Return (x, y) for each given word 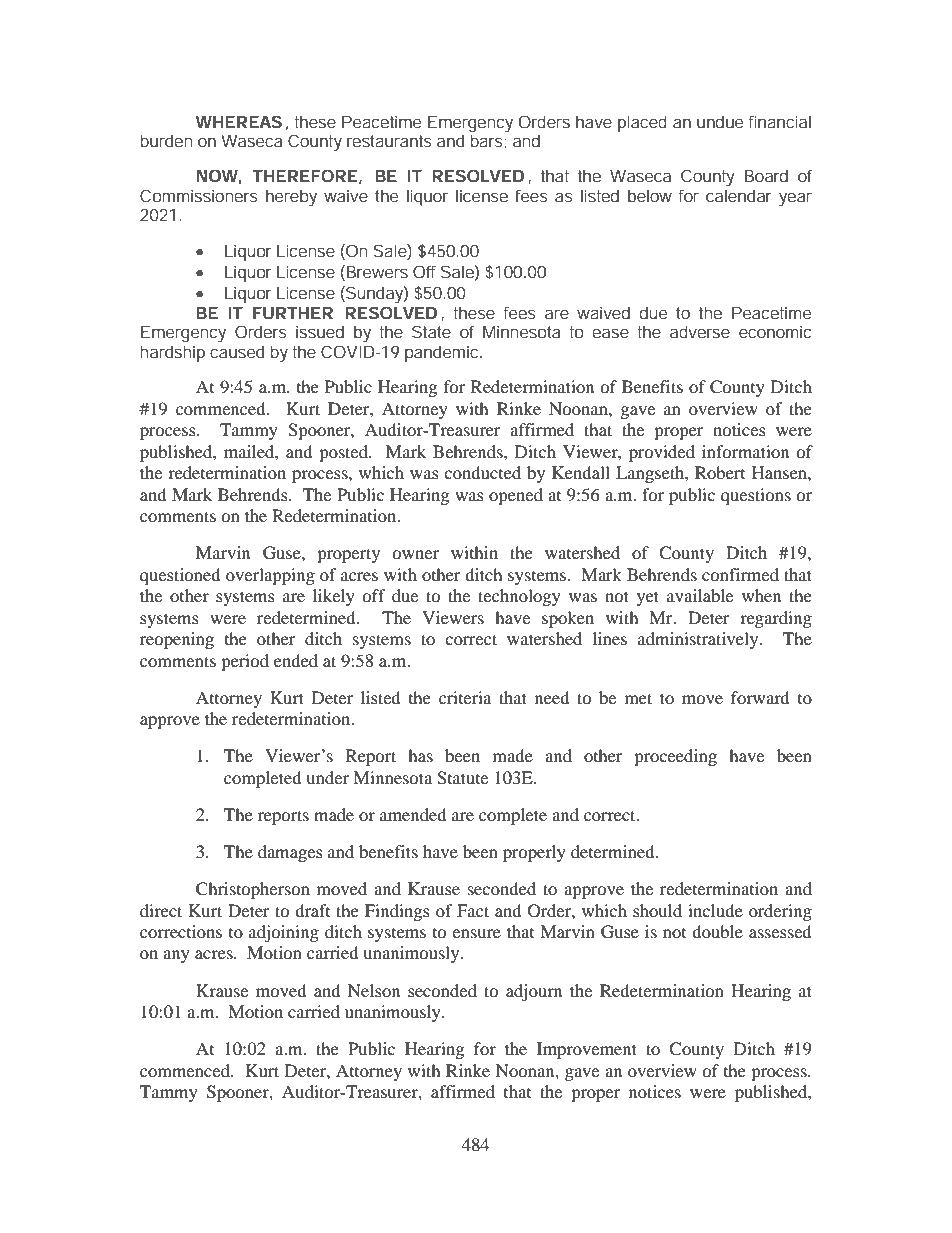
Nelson (374, 990)
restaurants (389, 141)
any (176, 956)
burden (166, 140)
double (717, 931)
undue (720, 121)
